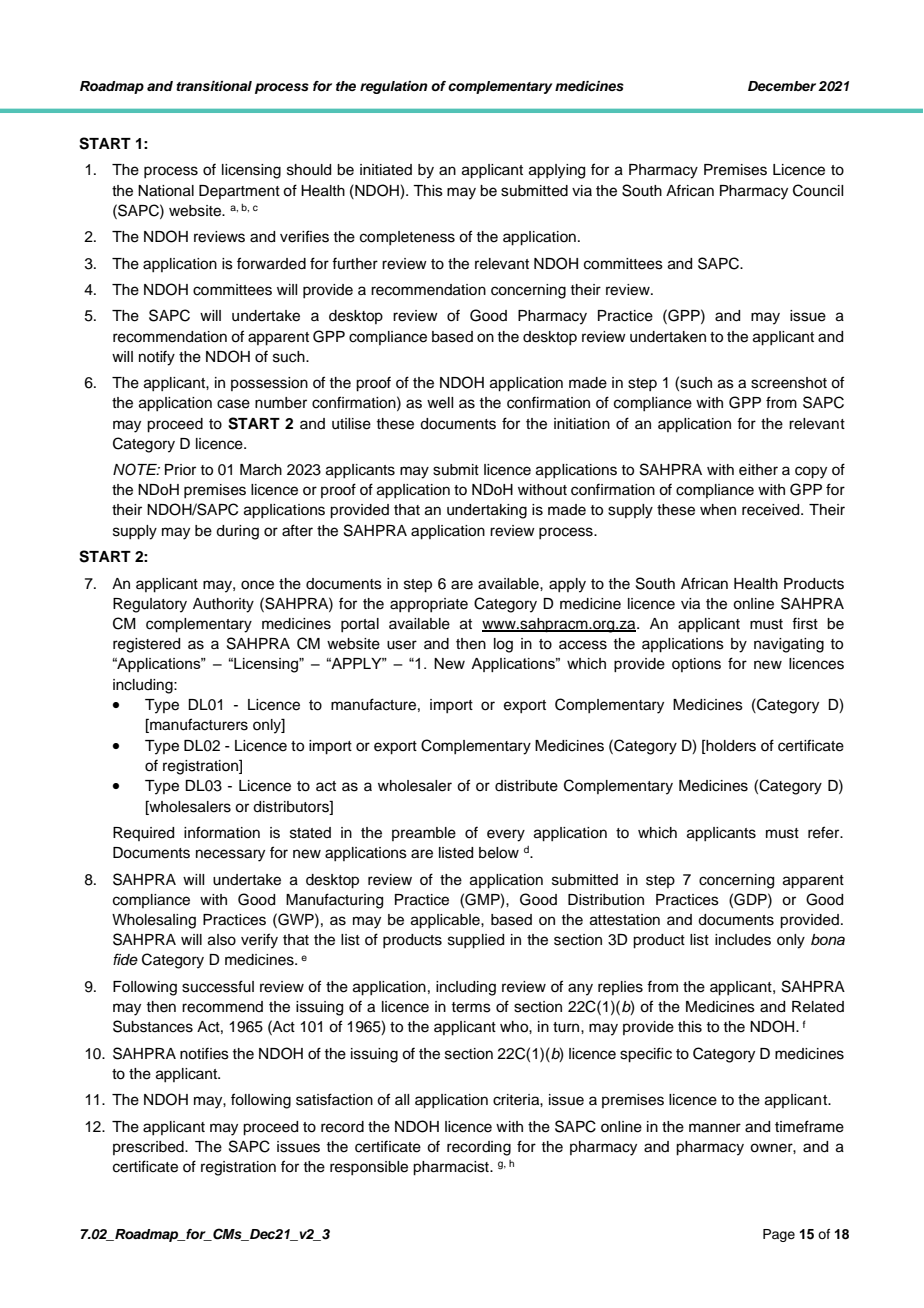 This screenshot has width=924, height=1308. I want to click on refer, so click(825, 832).
